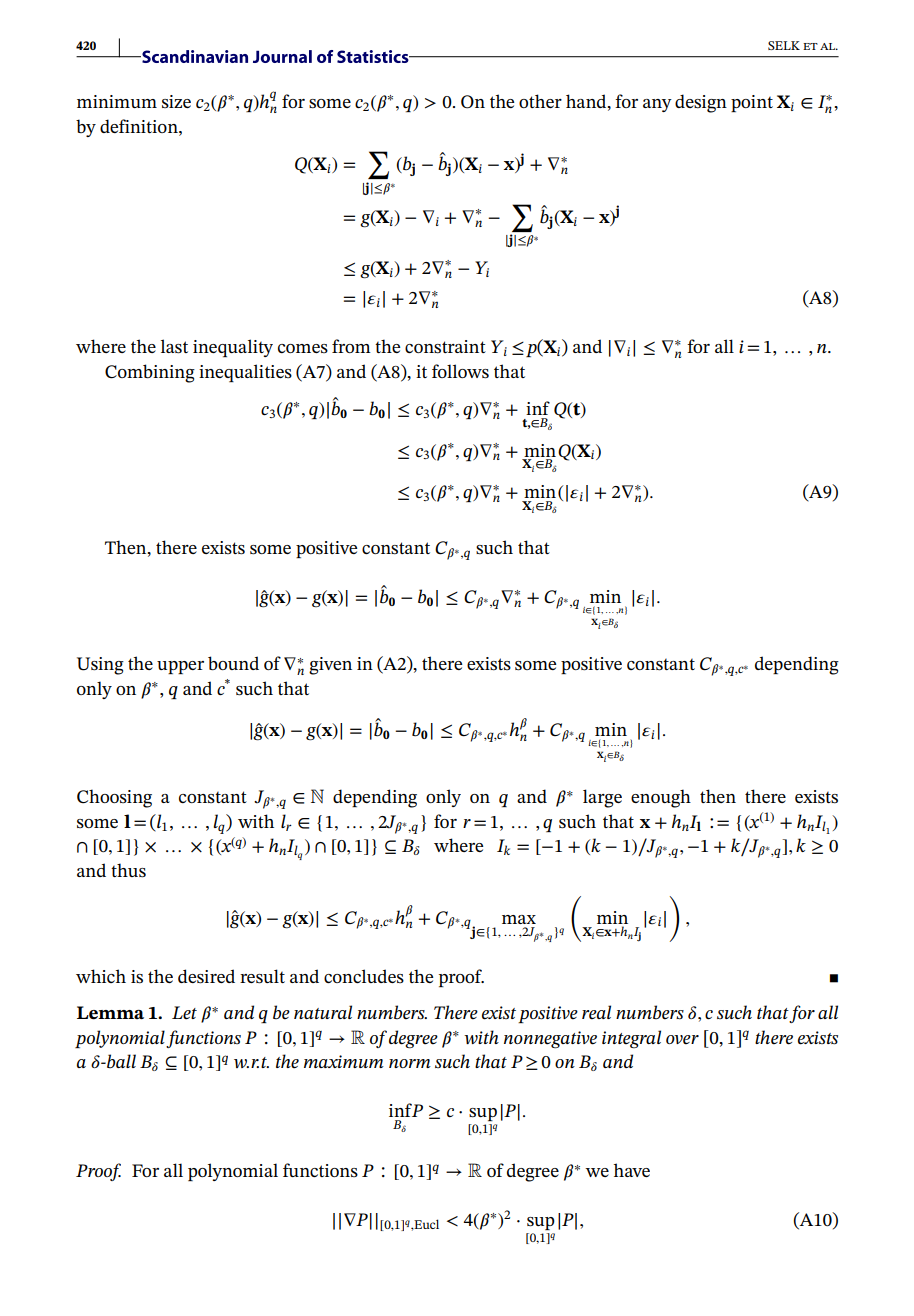 The width and height of the screenshot is (914, 1316). What do you see at coordinates (364, 976) in the screenshot?
I see `concludes` at bounding box center [364, 976].
